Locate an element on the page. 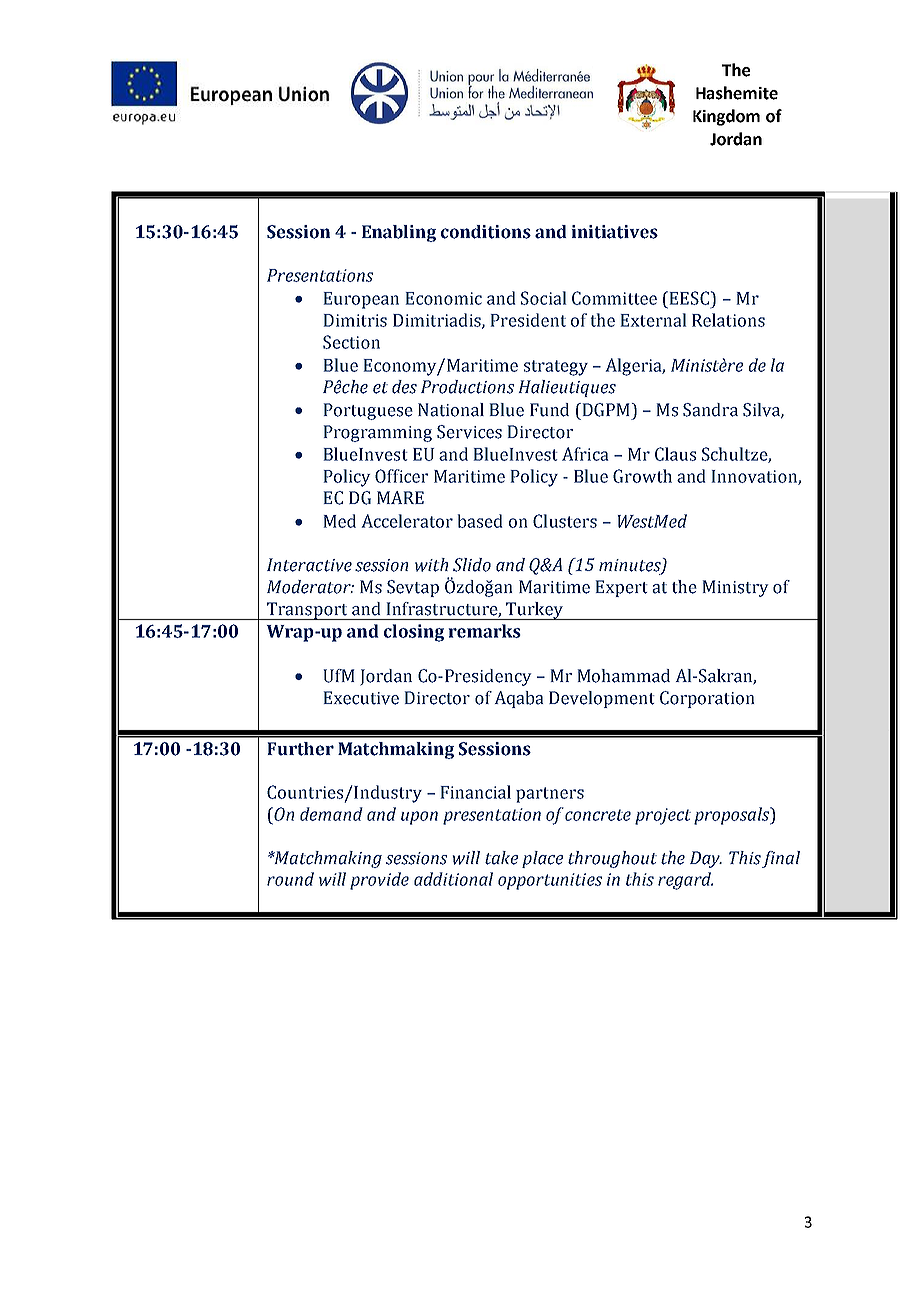  Aqaba is located at coordinates (519, 699).
